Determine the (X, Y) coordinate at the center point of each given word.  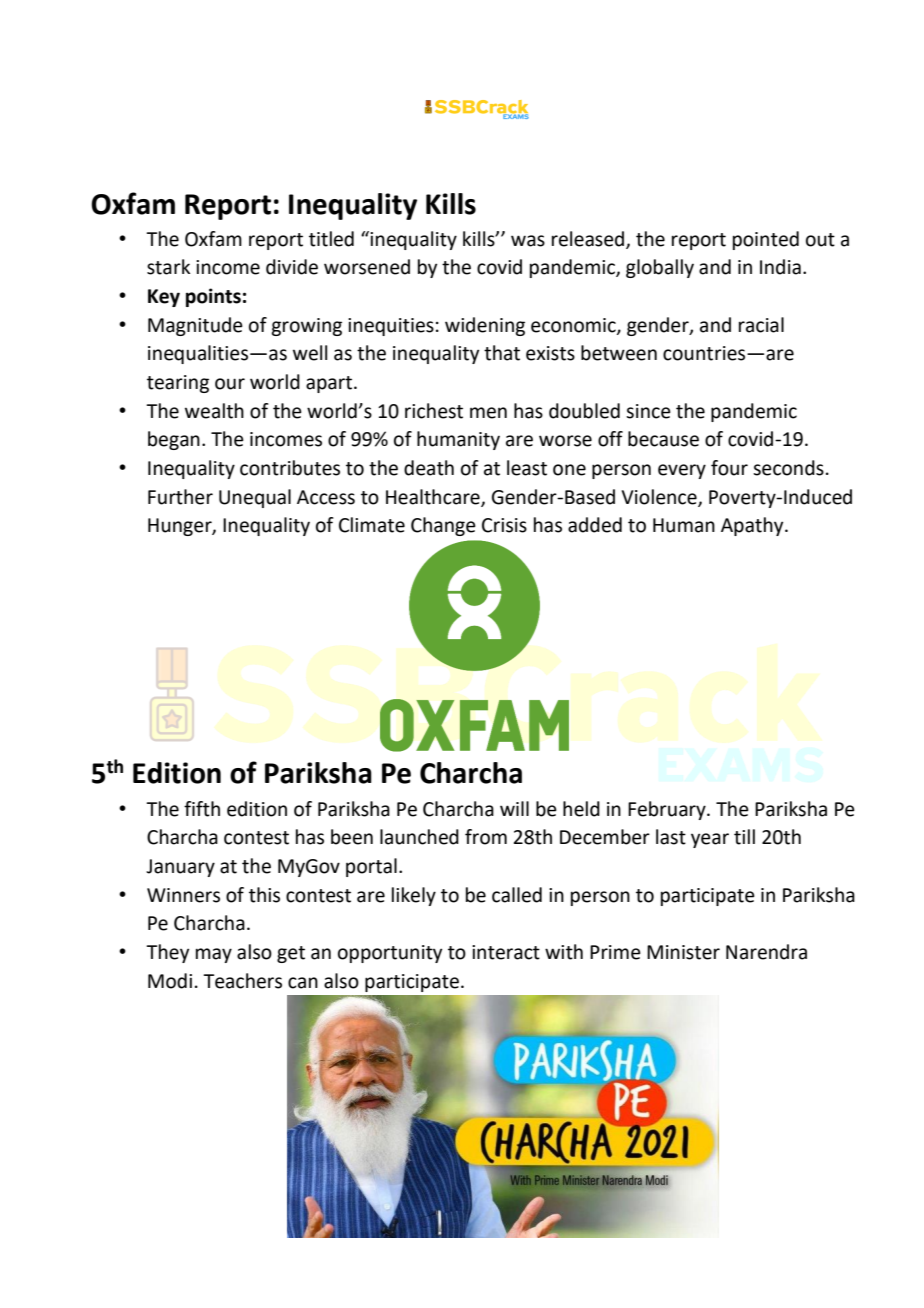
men (488, 413)
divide (292, 267)
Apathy (753, 526)
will (514, 808)
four (729, 468)
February (668, 810)
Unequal (255, 498)
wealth (214, 411)
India (780, 267)
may (214, 955)
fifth (202, 809)
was (528, 241)
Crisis (504, 525)
